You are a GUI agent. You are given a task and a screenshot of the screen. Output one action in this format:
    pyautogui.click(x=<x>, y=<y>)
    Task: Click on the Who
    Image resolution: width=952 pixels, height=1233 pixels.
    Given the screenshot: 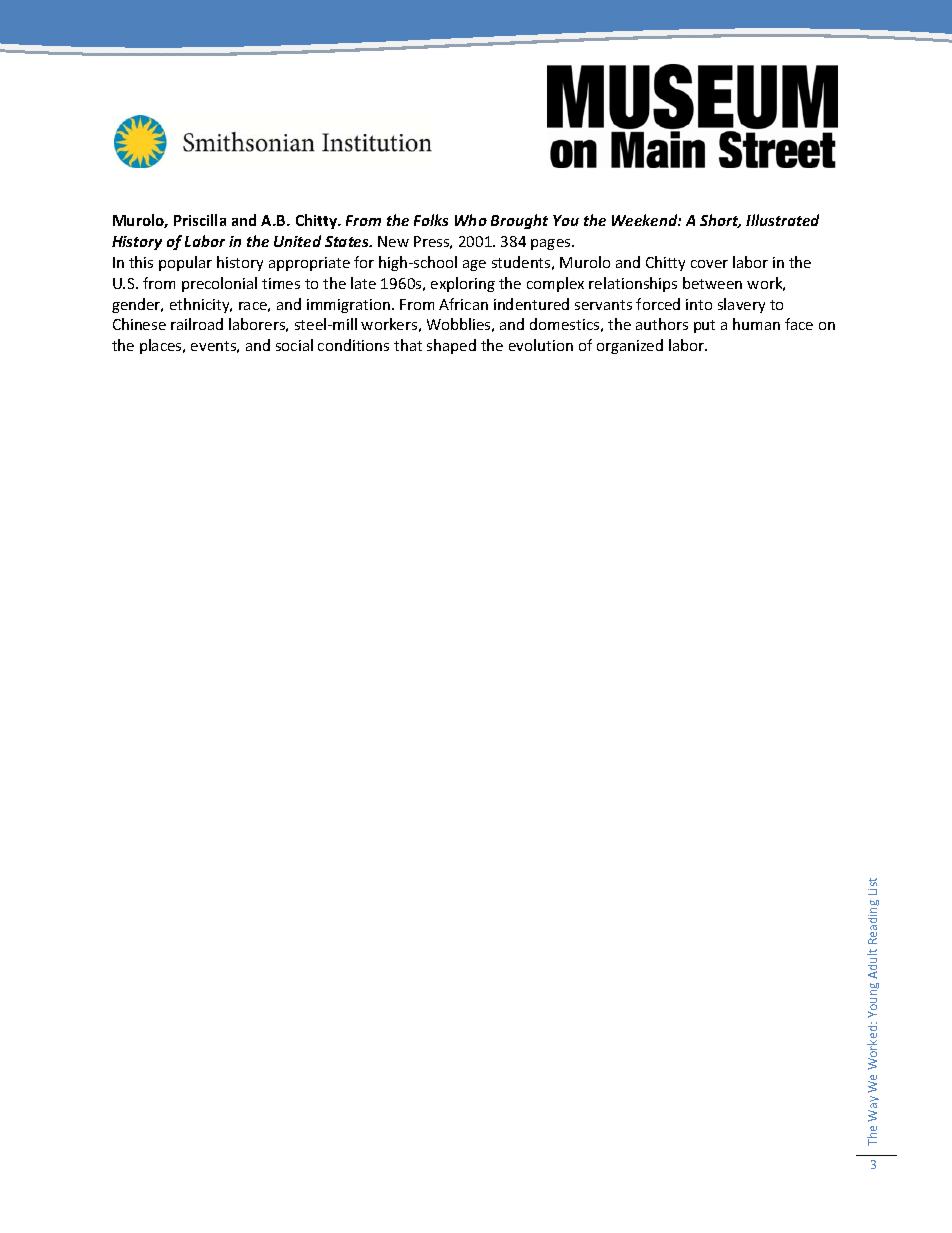 What is the action you would take?
    pyautogui.click(x=471, y=220)
